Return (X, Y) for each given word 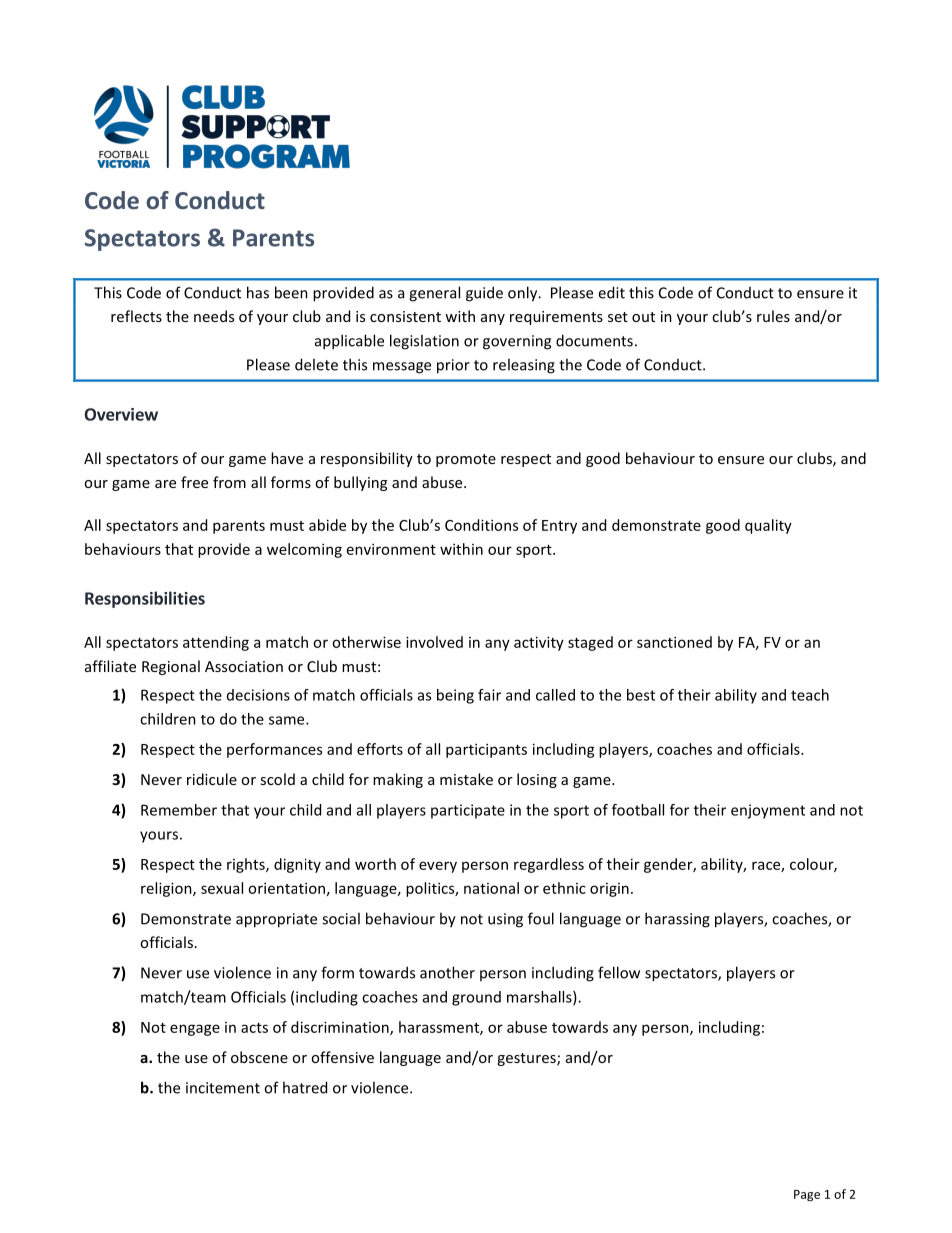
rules (773, 316)
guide (484, 294)
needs (214, 316)
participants (486, 750)
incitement (223, 1088)
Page (807, 1196)
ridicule (212, 779)
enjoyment (768, 811)
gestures (527, 1059)
